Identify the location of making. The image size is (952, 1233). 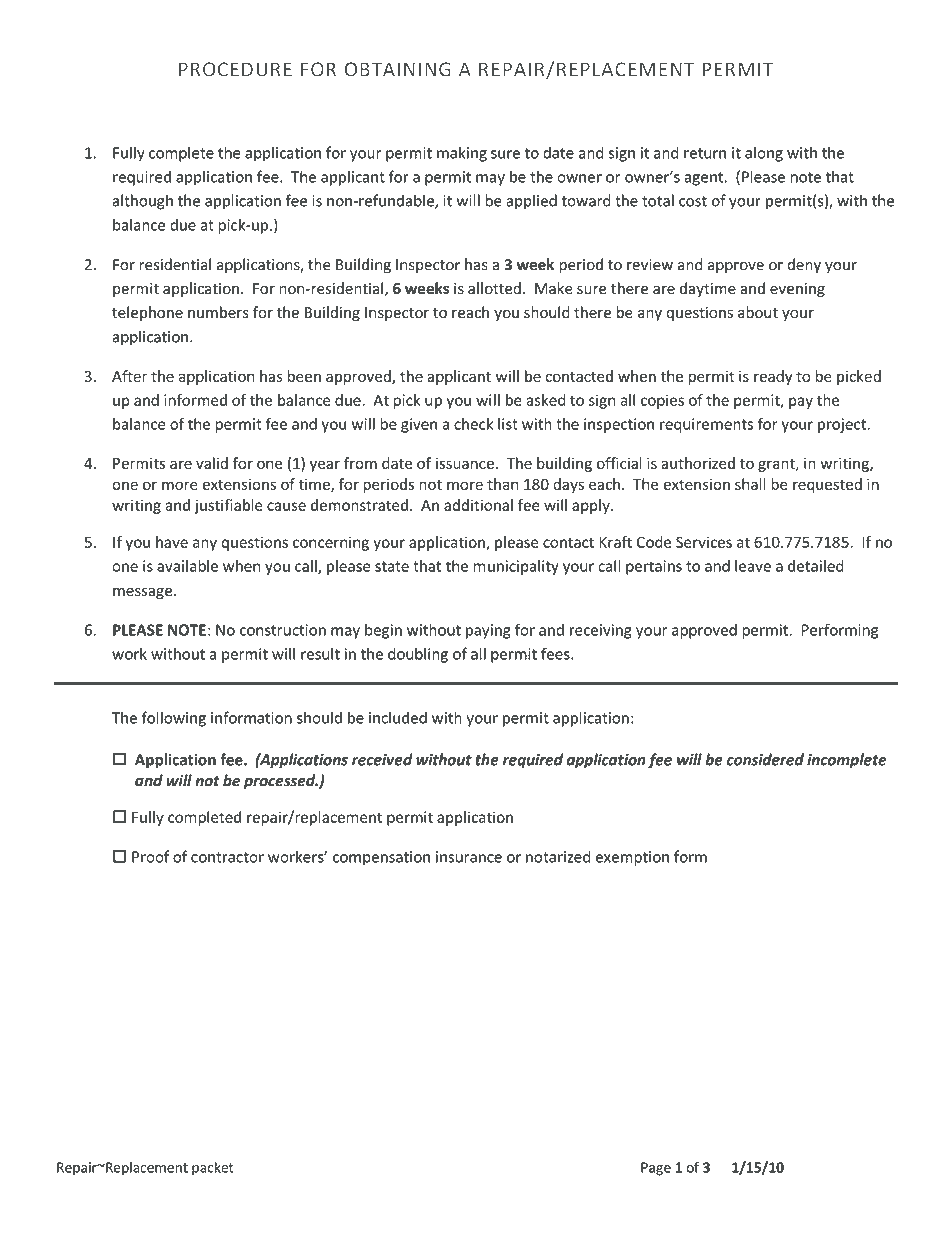
(462, 154).
